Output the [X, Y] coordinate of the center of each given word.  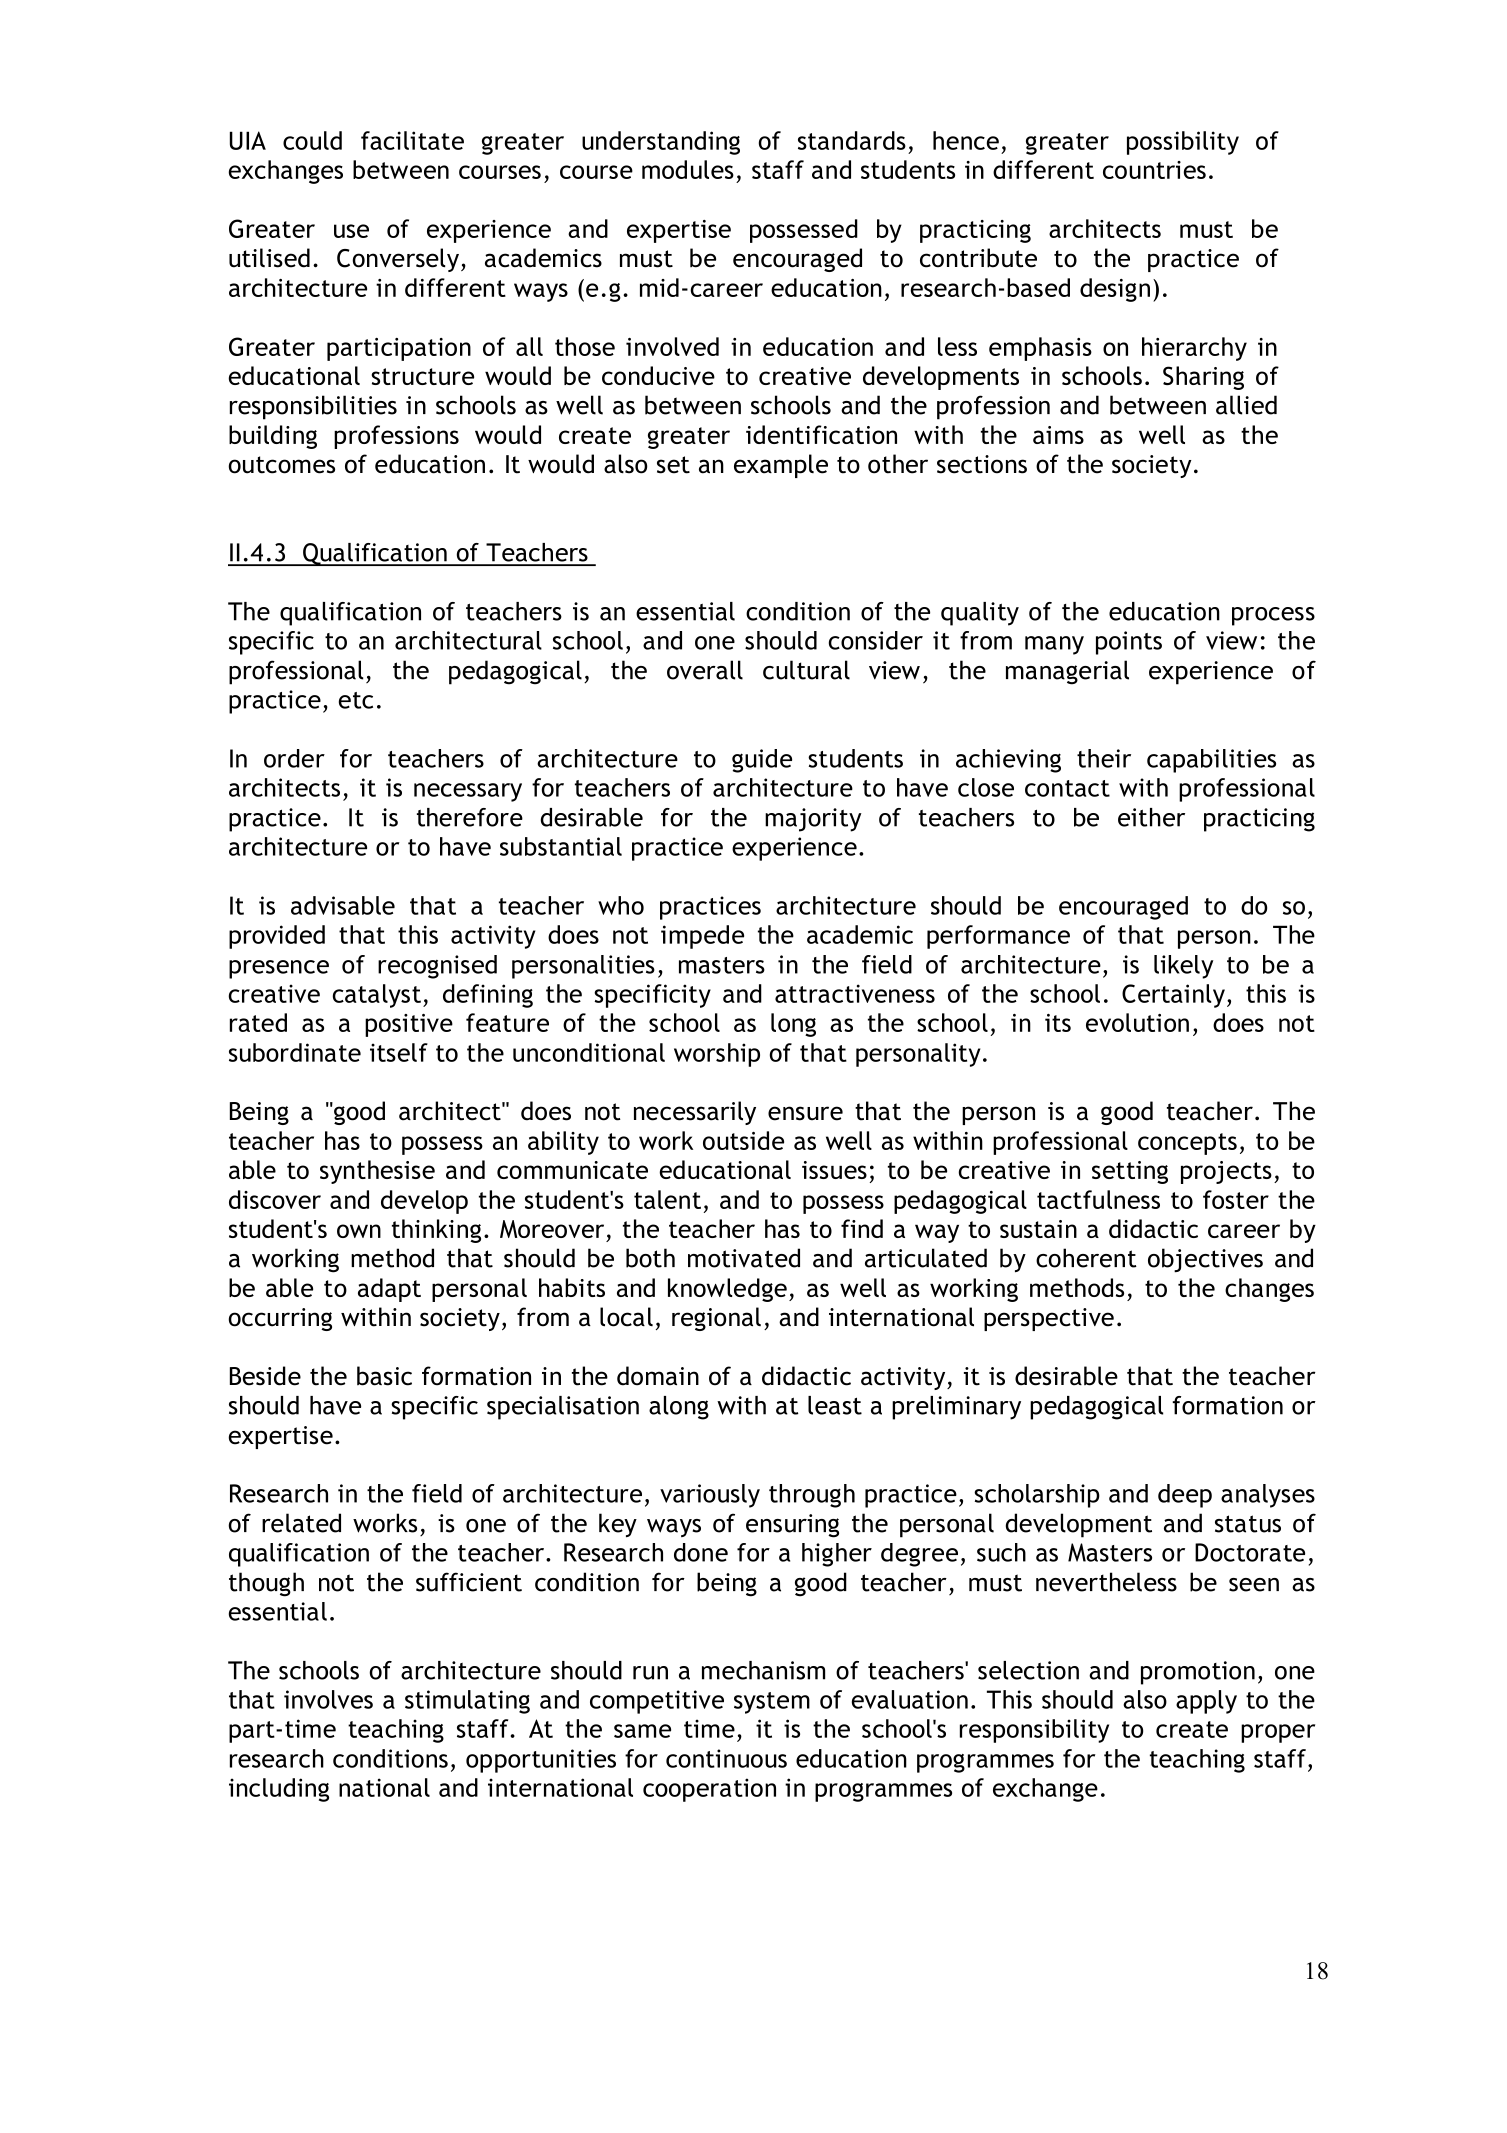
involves [328, 1699]
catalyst [377, 996]
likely [1183, 967]
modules [688, 169]
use [351, 231]
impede [702, 937]
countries [1154, 170]
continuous [726, 1758]
